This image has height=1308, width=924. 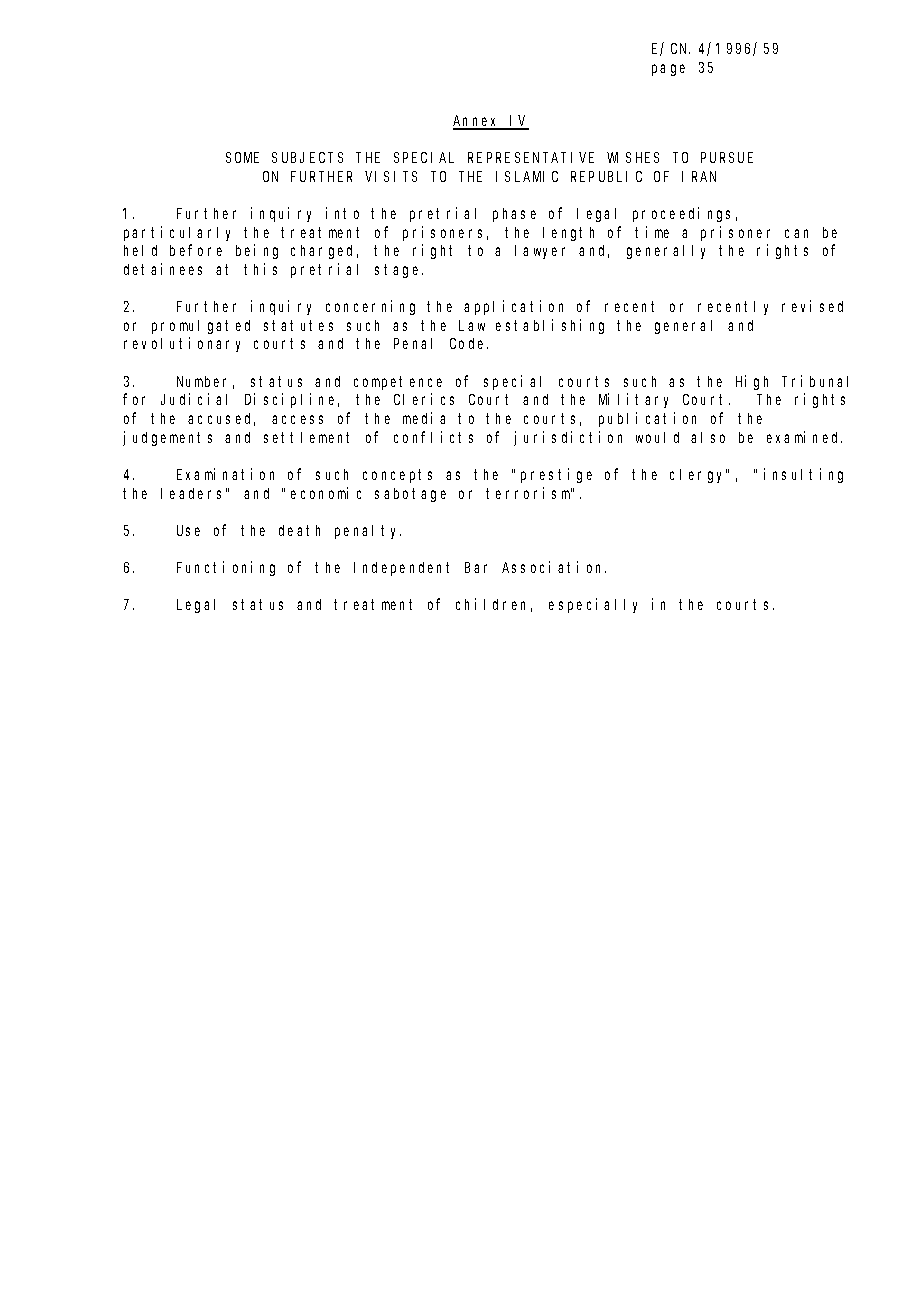 I want to click on clergy, so click(x=698, y=476).
